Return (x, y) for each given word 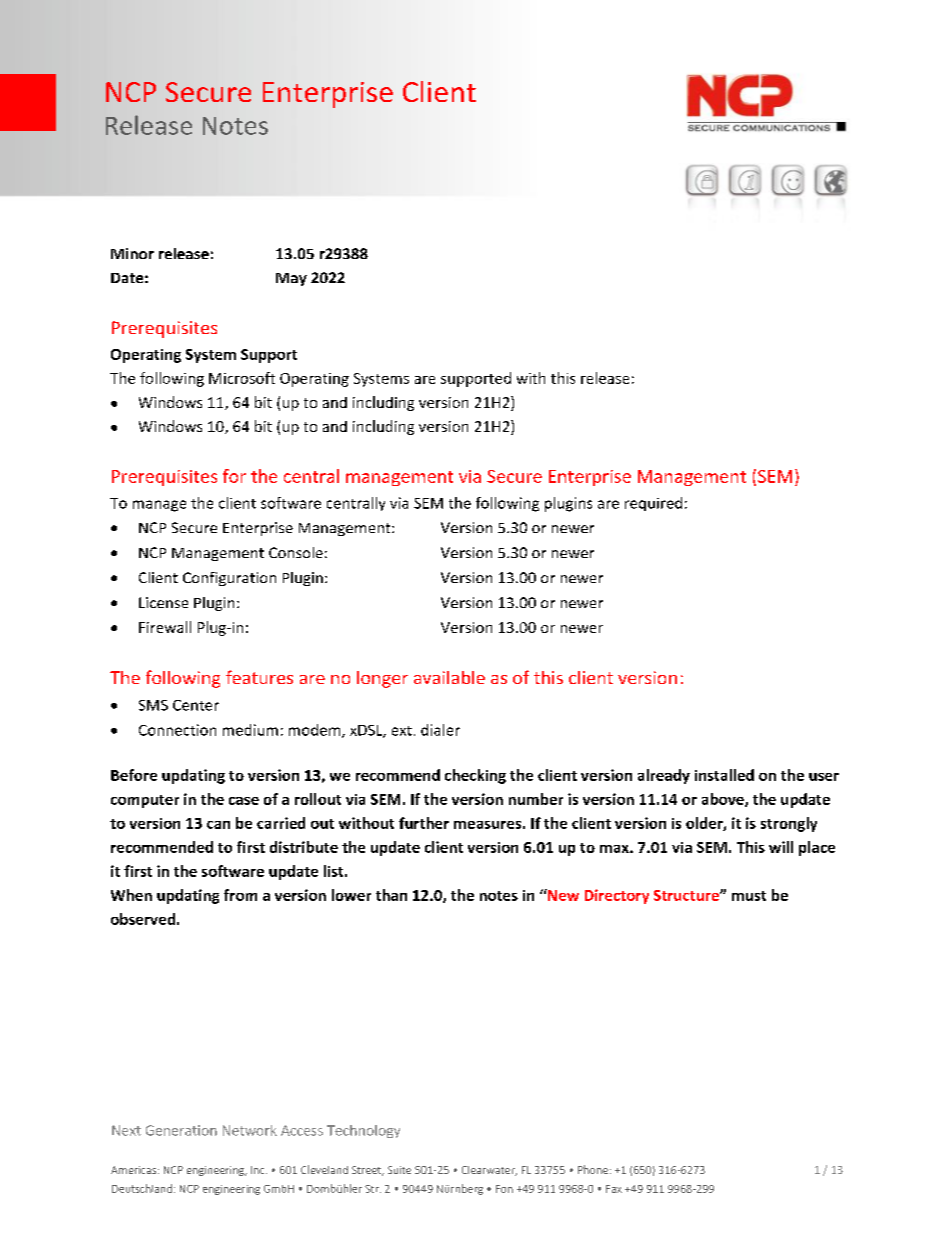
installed (724, 775)
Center (196, 705)
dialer (440, 730)
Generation (181, 1130)
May (291, 279)
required (653, 504)
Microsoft (242, 378)
